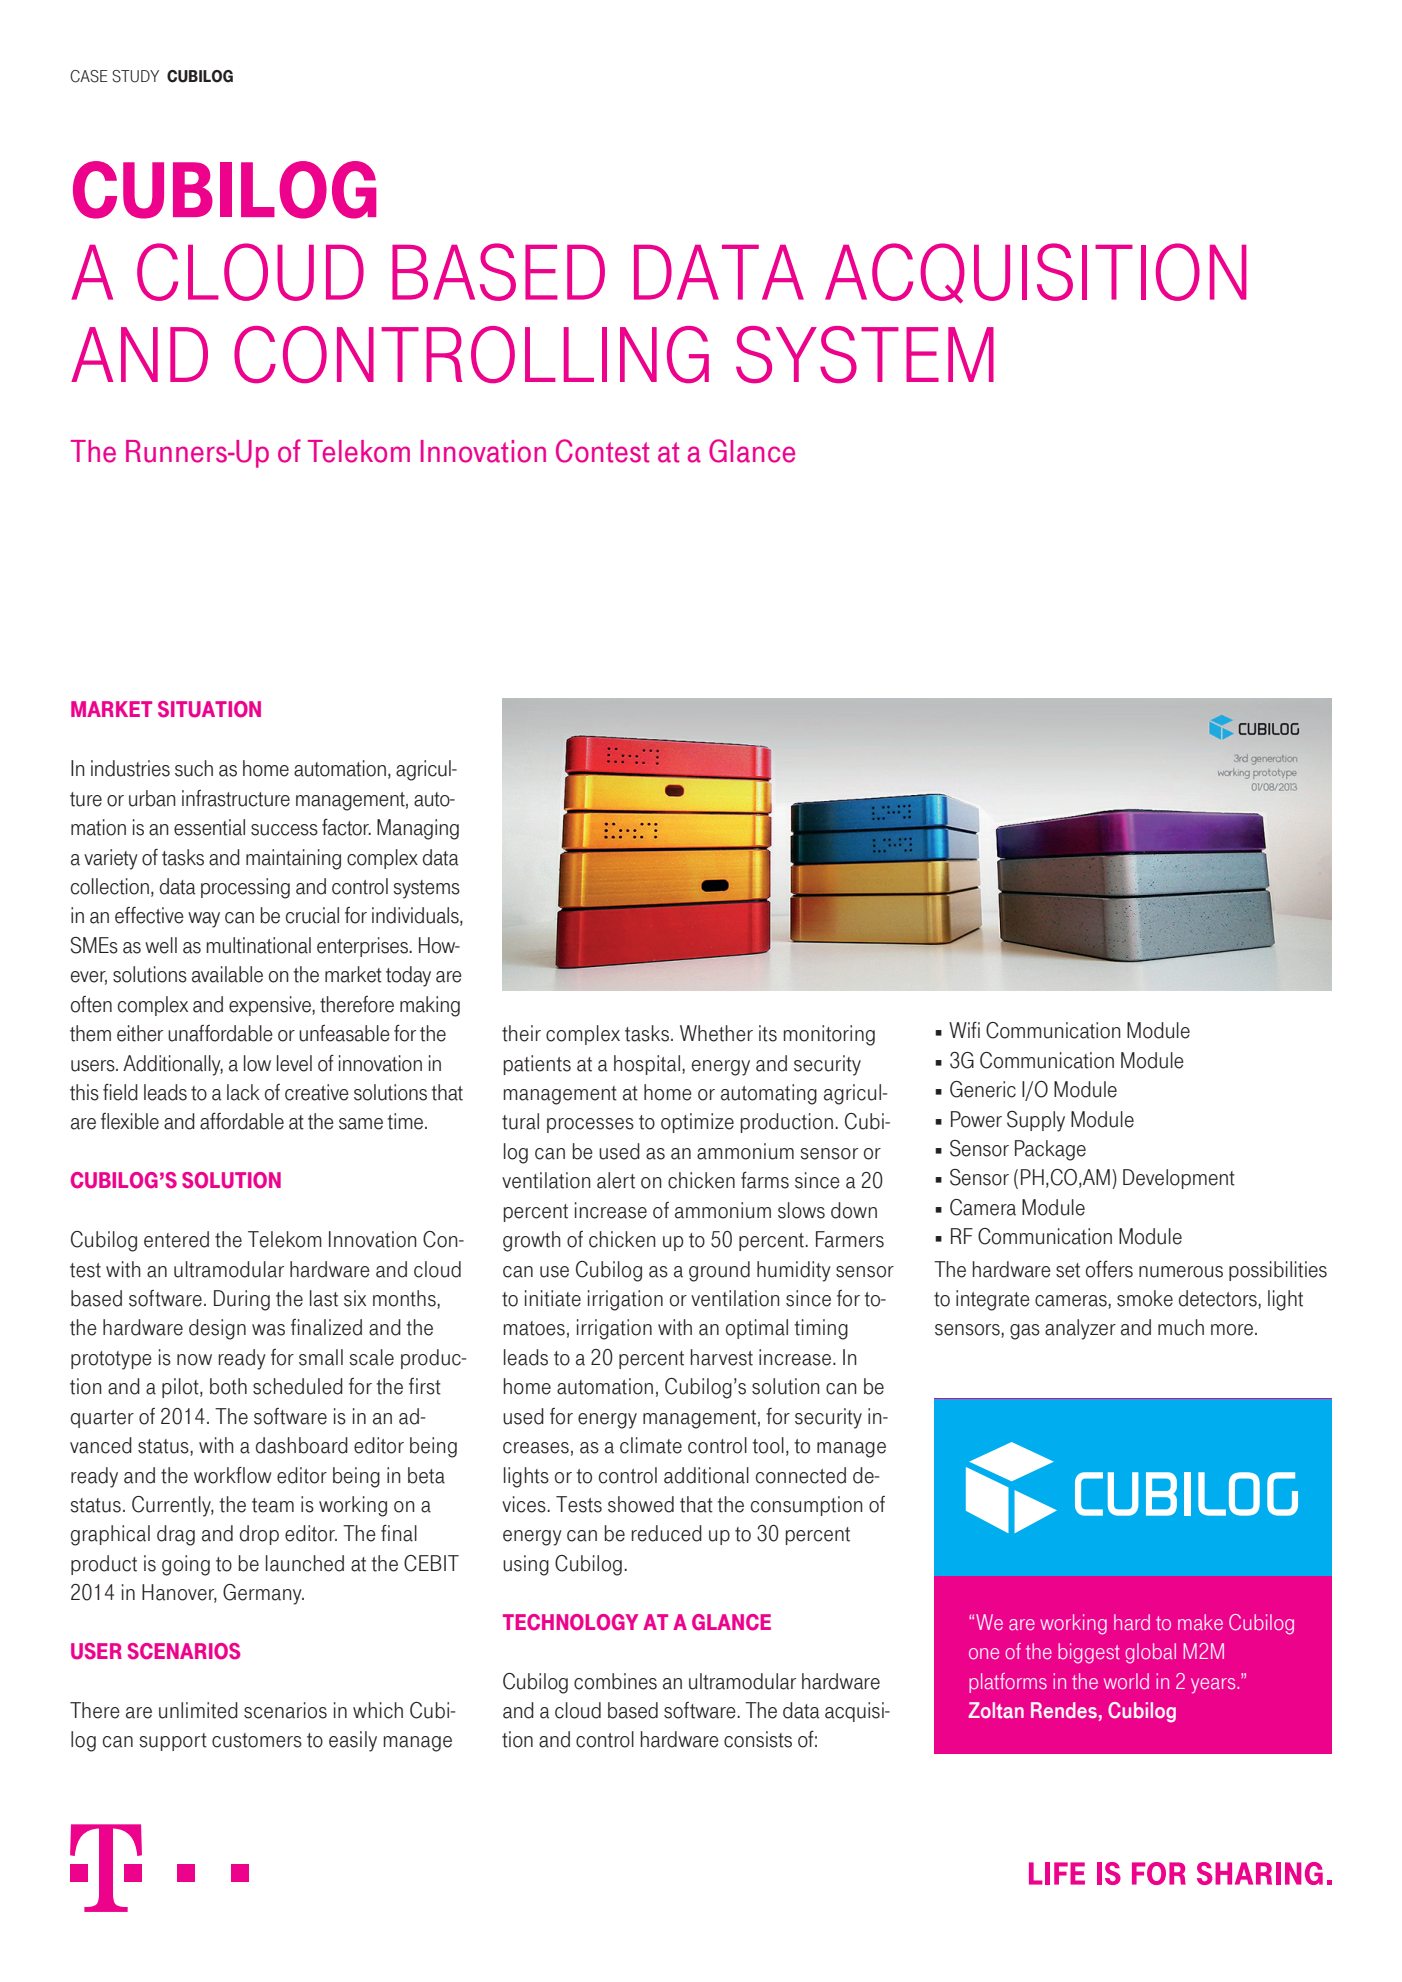 The height and width of the page is (1982, 1402). I want to click on Whether, so click(716, 1033).
